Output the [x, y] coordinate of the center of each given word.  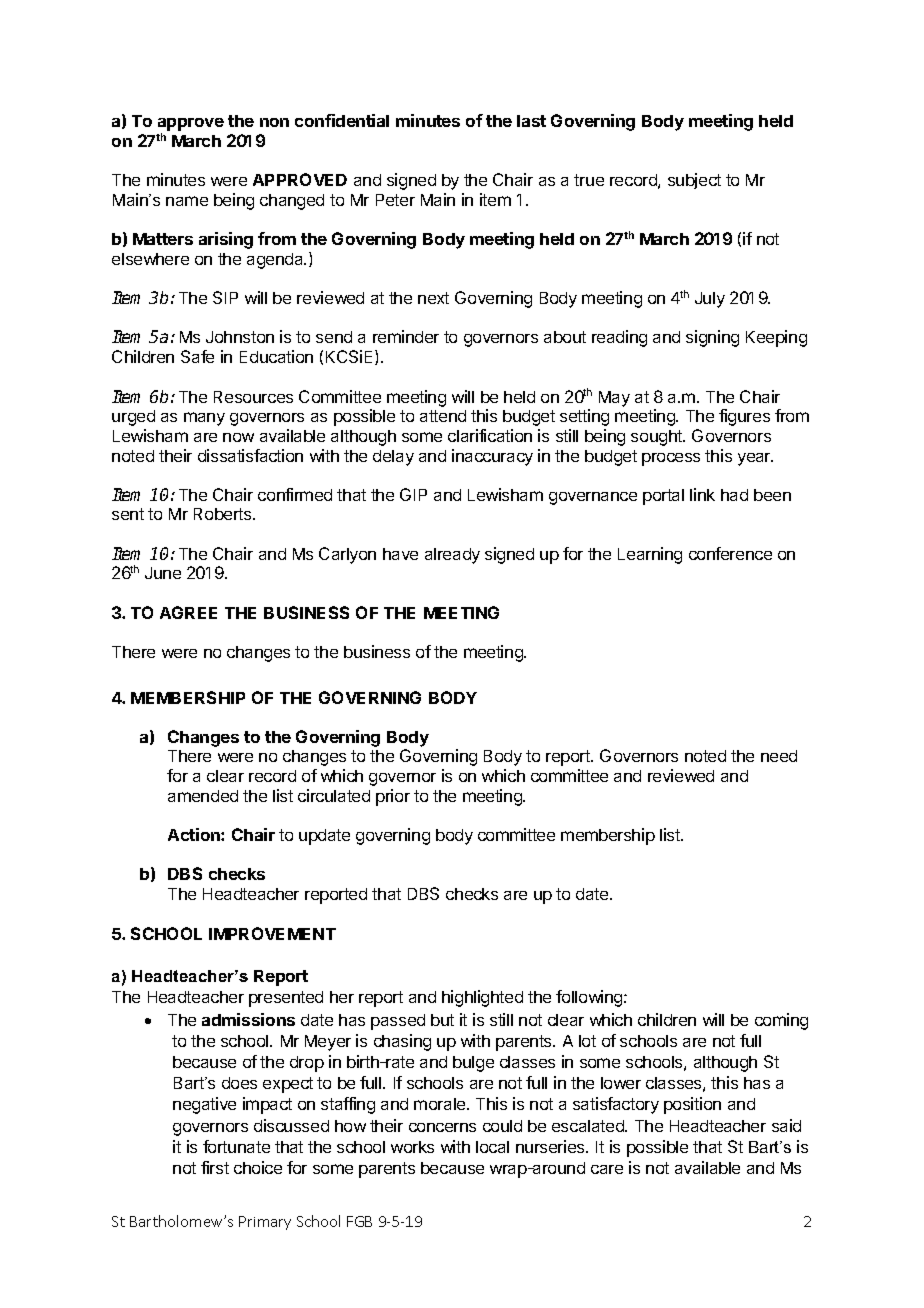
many [204, 419]
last [531, 121]
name [187, 201]
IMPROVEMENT [272, 933]
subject [694, 181]
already [452, 556]
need [779, 756]
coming [781, 1021]
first [215, 1167]
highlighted [482, 998]
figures [744, 417]
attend [443, 416]
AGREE [188, 612]
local [492, 1147]
